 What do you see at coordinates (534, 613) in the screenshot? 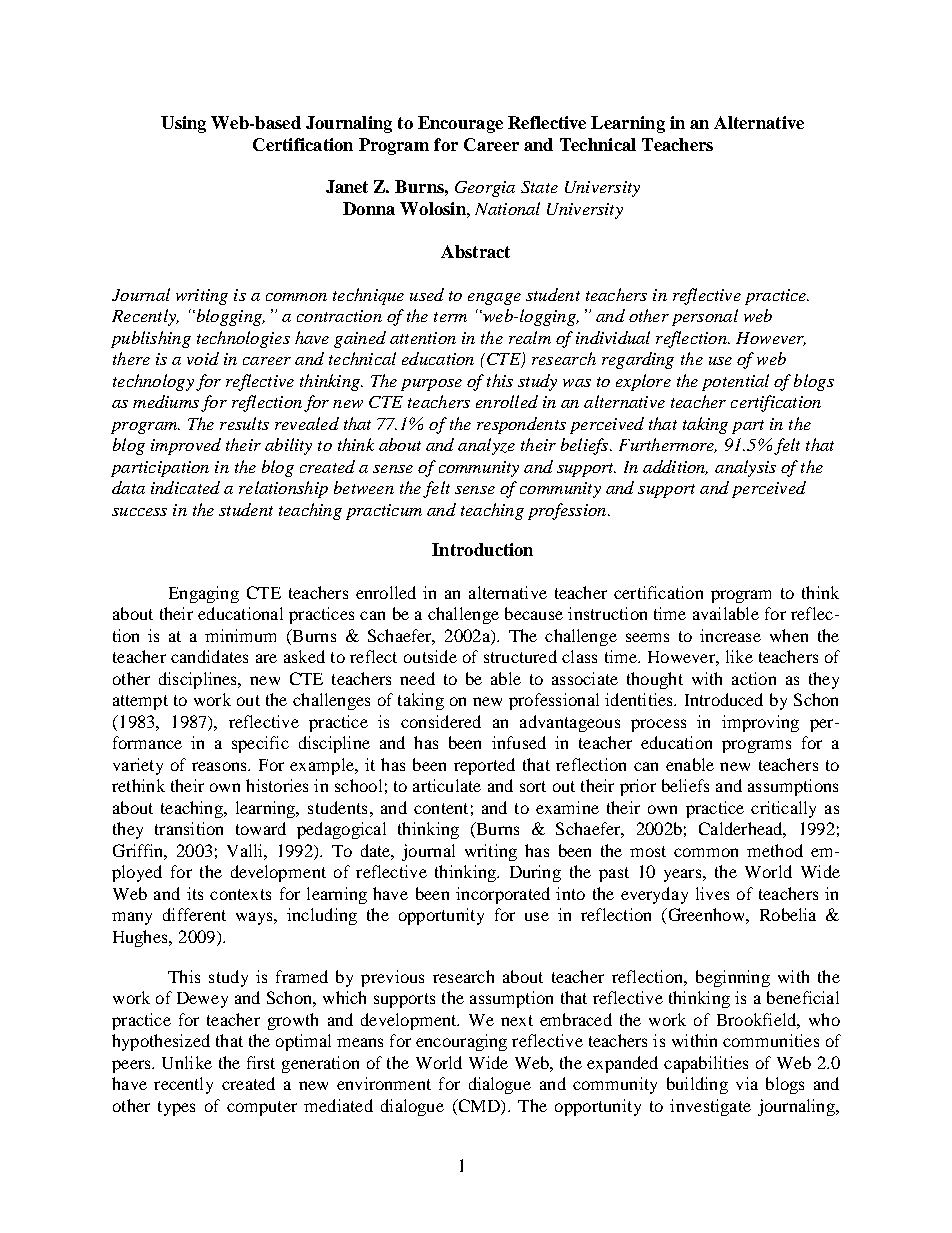
I see `because` at bounding box center [534, 613].
